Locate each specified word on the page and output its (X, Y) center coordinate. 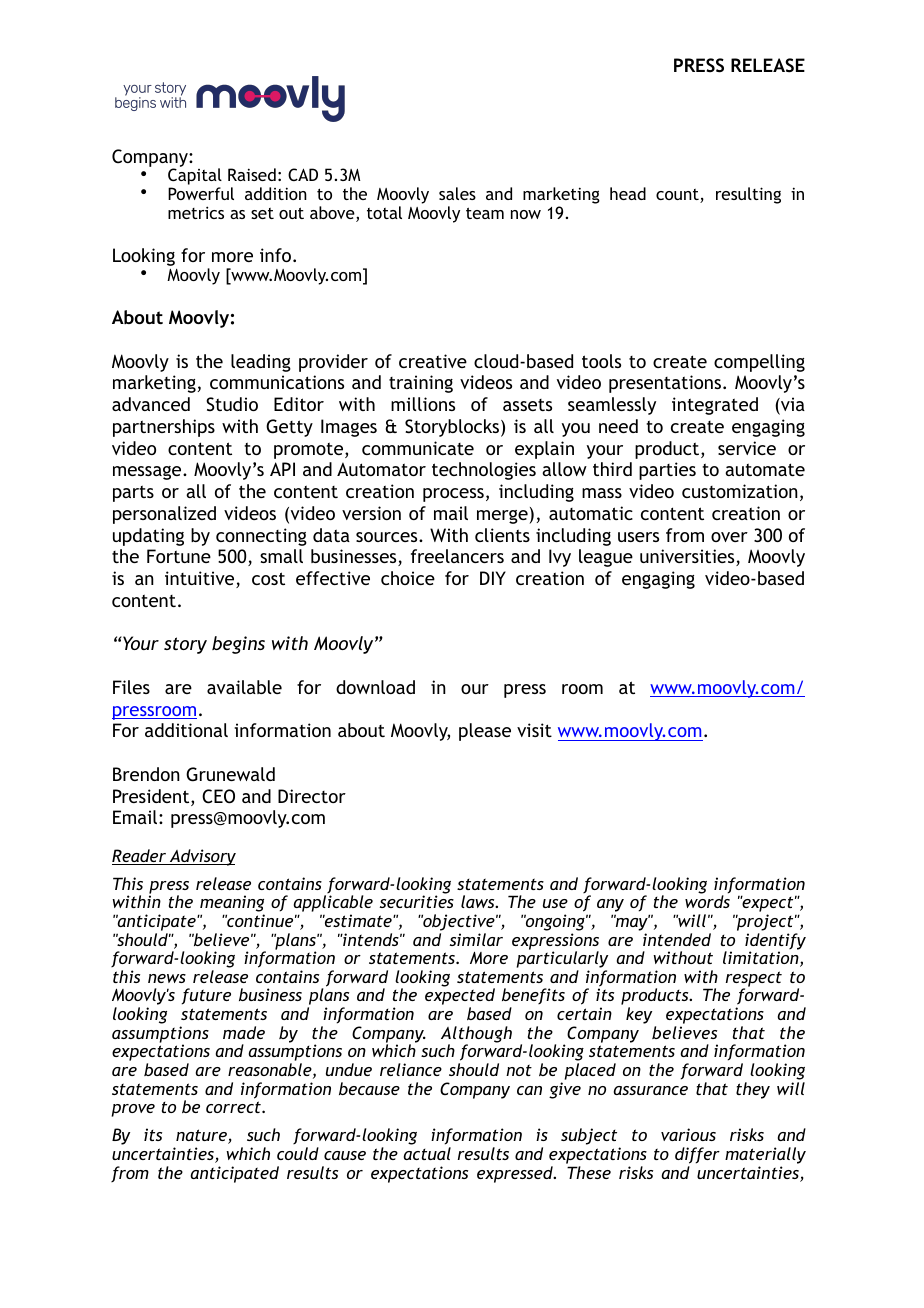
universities (688, 557)
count (678, 196)
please (485, 732)
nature (202, 1136)
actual (427, 1153)
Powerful (201, 193)
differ (697, 1155)
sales (457, 193)
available (244, 687)
